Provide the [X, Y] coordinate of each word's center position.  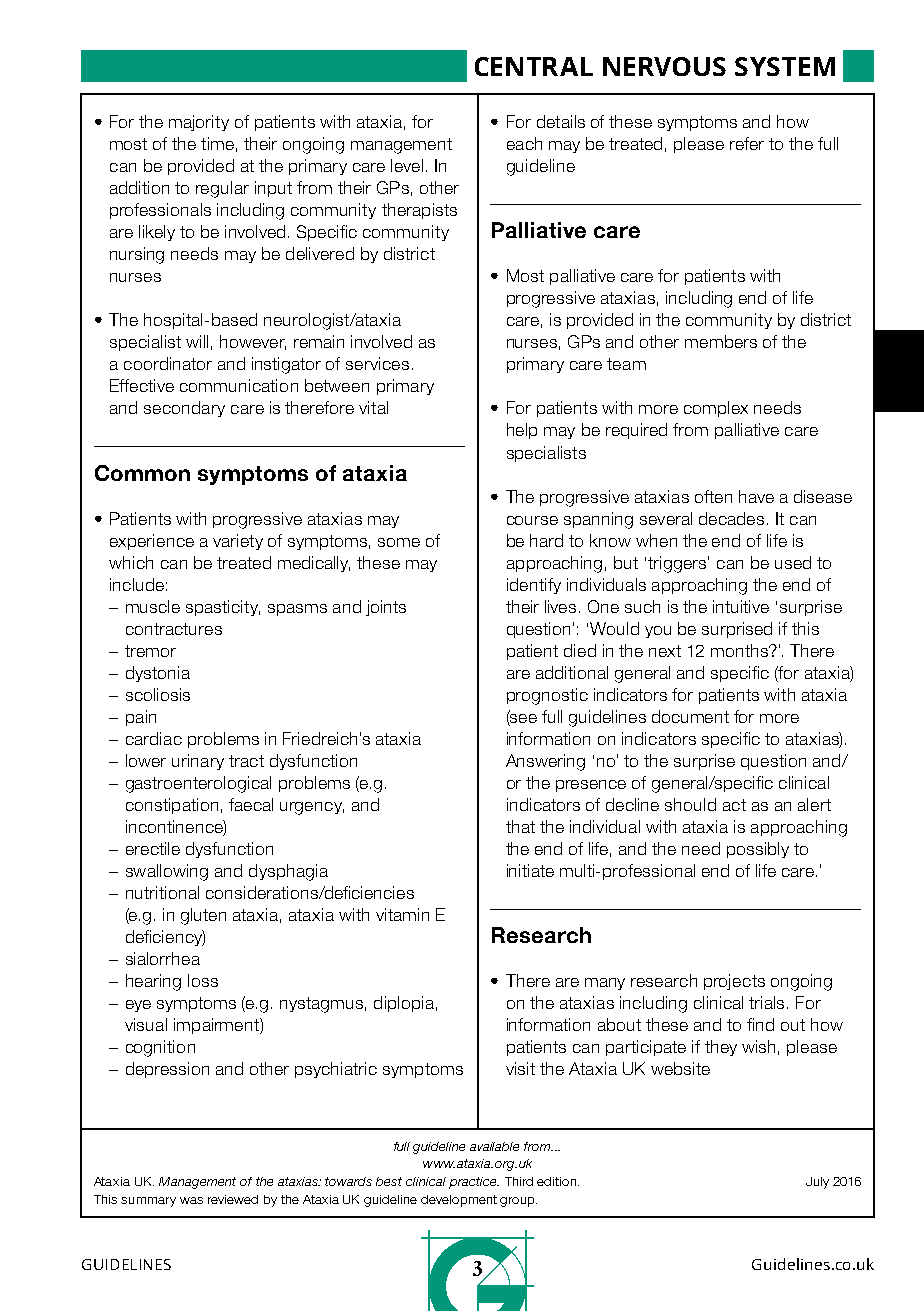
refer [747, 143]
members [721, 341]
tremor [150, 651]
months [740, 650]
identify [534, 586]
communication [239, 385]
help [522, 431]
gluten [203, 916]
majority [199, 123]
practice [474, 1183]
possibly [758, 850]
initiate [530, 870]
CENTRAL [534, 66]
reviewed [233, 1199]
